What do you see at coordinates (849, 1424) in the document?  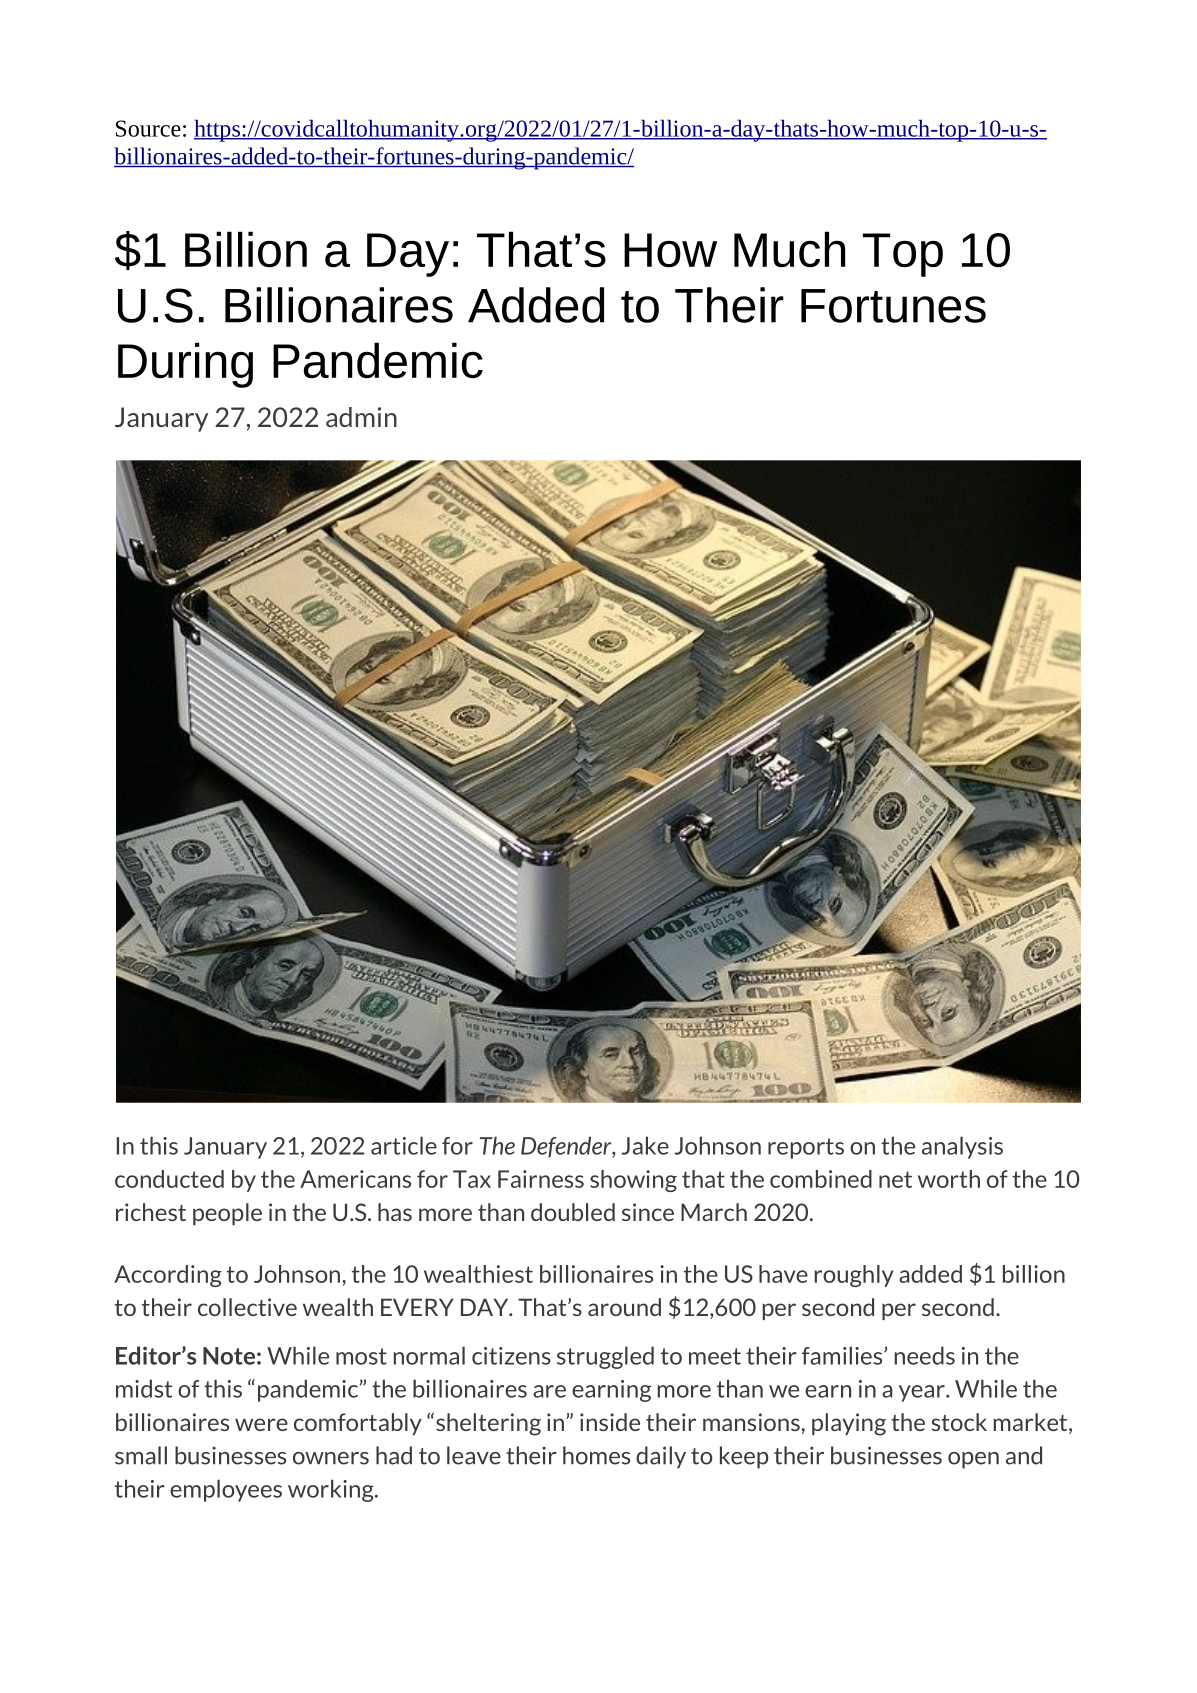 I see `playing` at bounding box center [849, 1424].
